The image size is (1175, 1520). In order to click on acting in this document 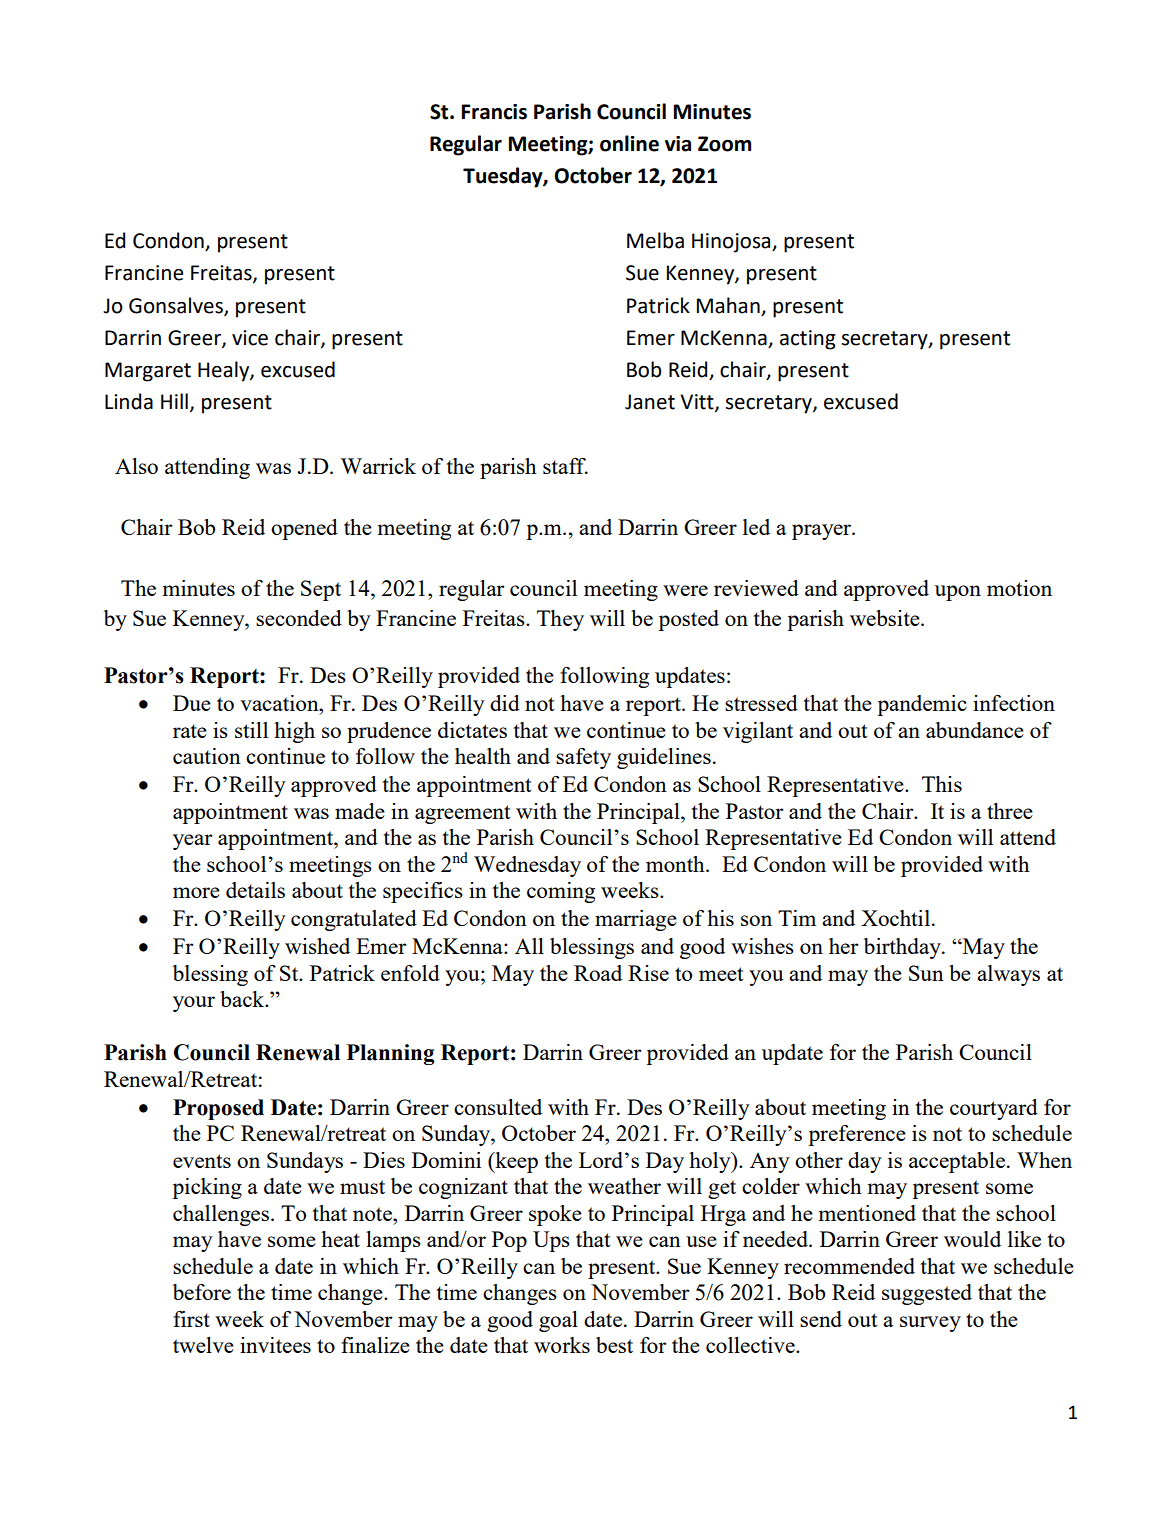, I will do `click(807, 340)`.
